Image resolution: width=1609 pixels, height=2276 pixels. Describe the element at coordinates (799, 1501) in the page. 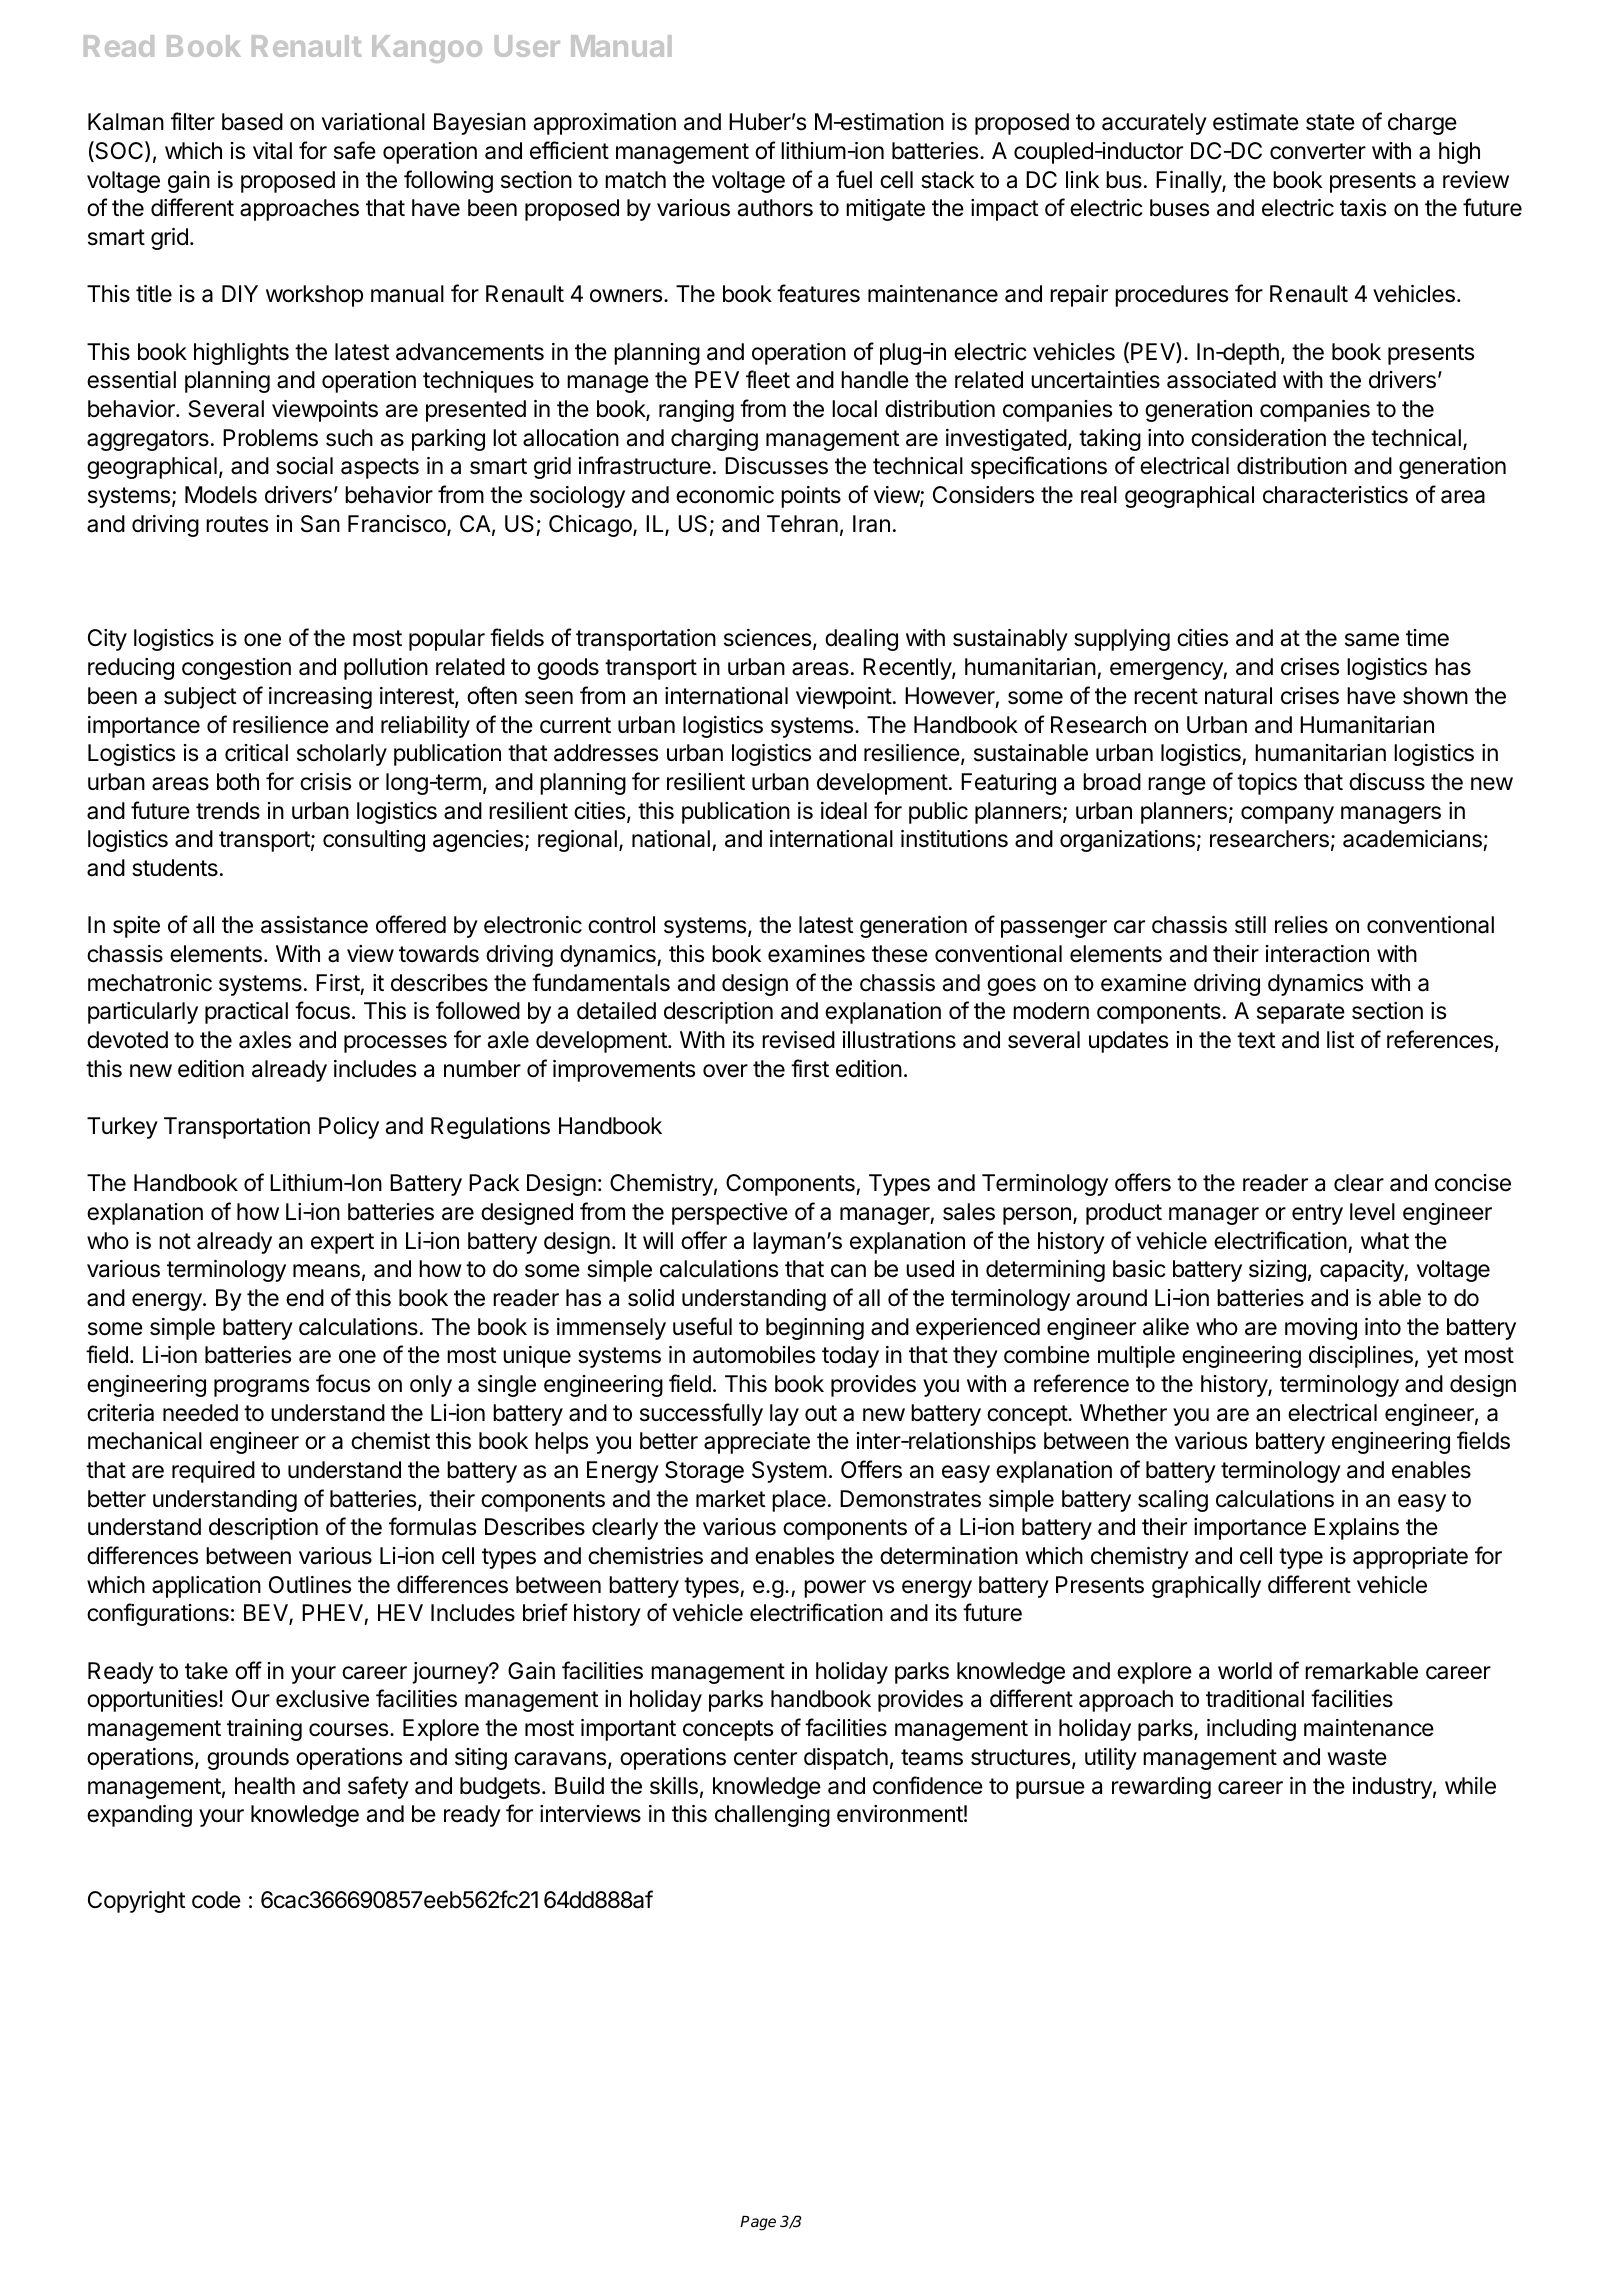

I see `place` at that location.
